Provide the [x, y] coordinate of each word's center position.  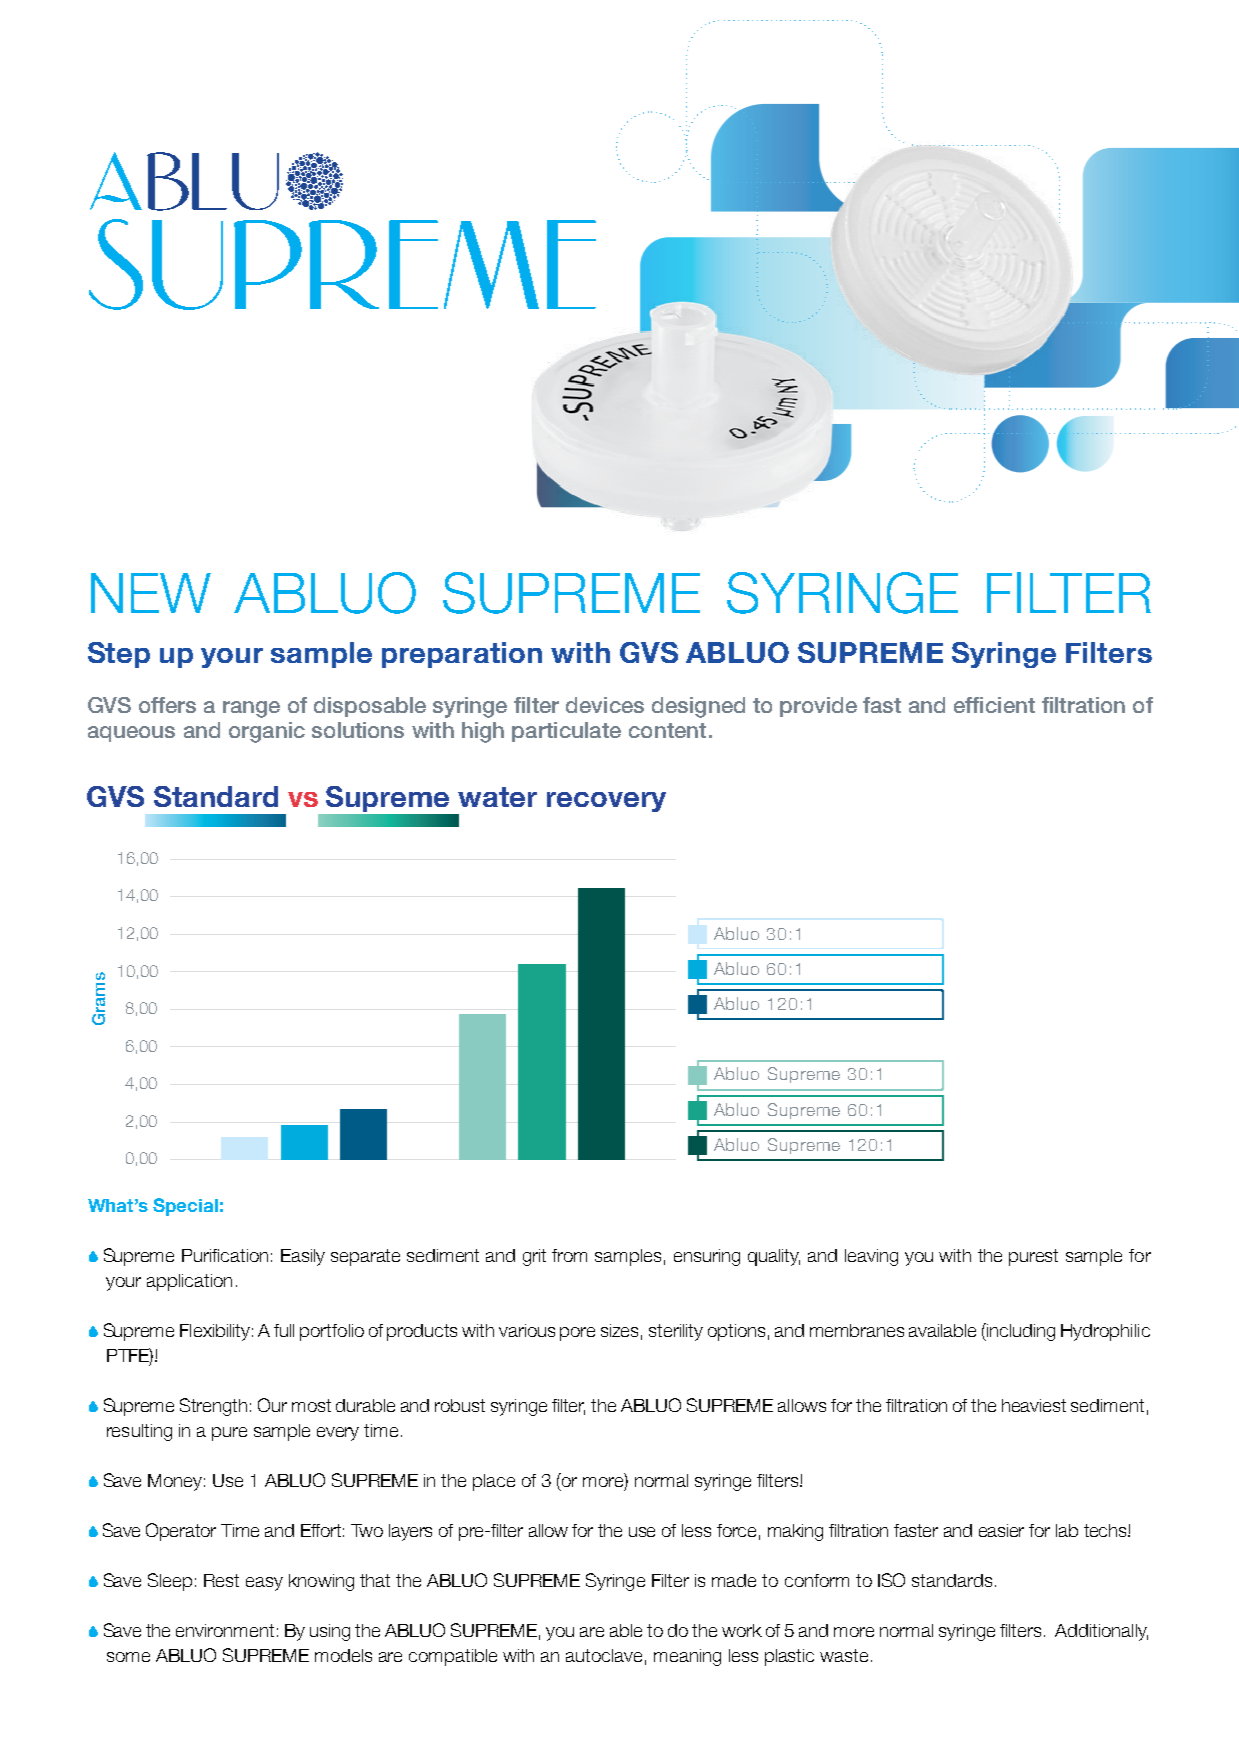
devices [605, 705]
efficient [994, 705]
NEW [151, 593]
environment [225, 1630]
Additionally [1101, 1632]
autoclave [604, 1655]
